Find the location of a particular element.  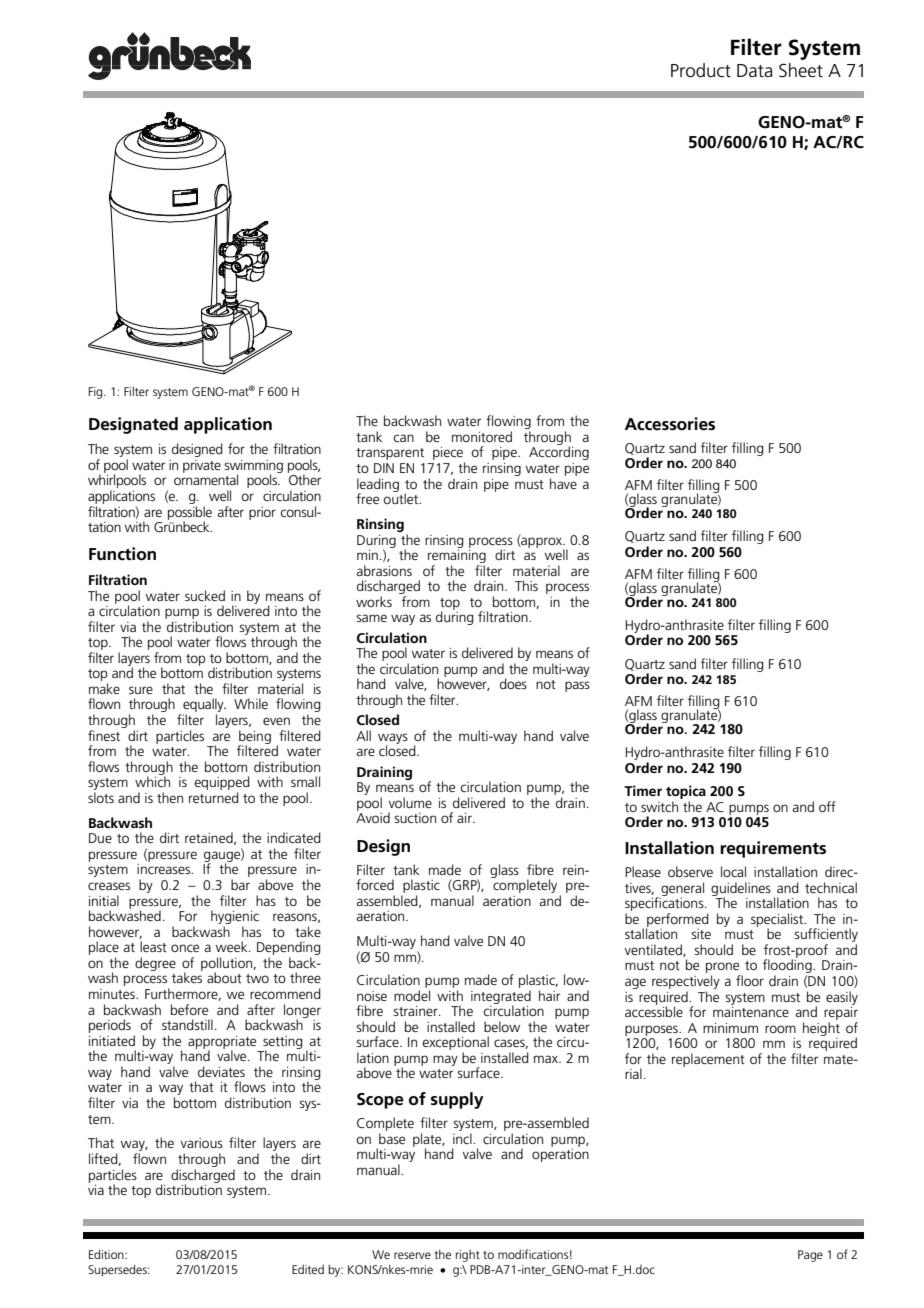

topica is located at coordinates (686, 793).
